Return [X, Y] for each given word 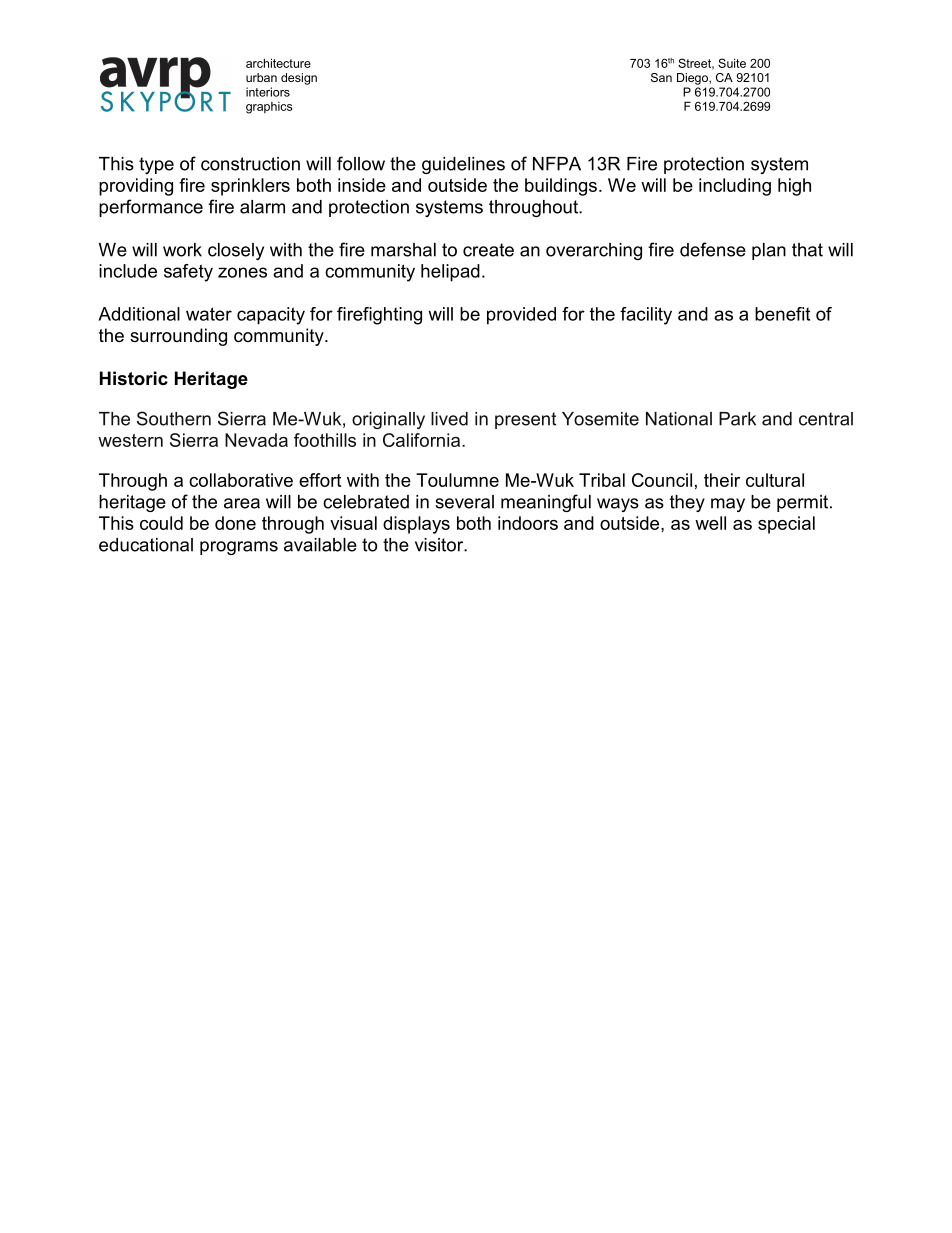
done [235, 523]
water [209, 314]
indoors [528, 523]
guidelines [463, 165]
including [735, 187]
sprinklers [250, 187]
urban [261, 77]
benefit [782, 314]
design [299, 79]
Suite [732, 63]
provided [521, 316]
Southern [174, 418]
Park [737, 419]
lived [449, 419]
